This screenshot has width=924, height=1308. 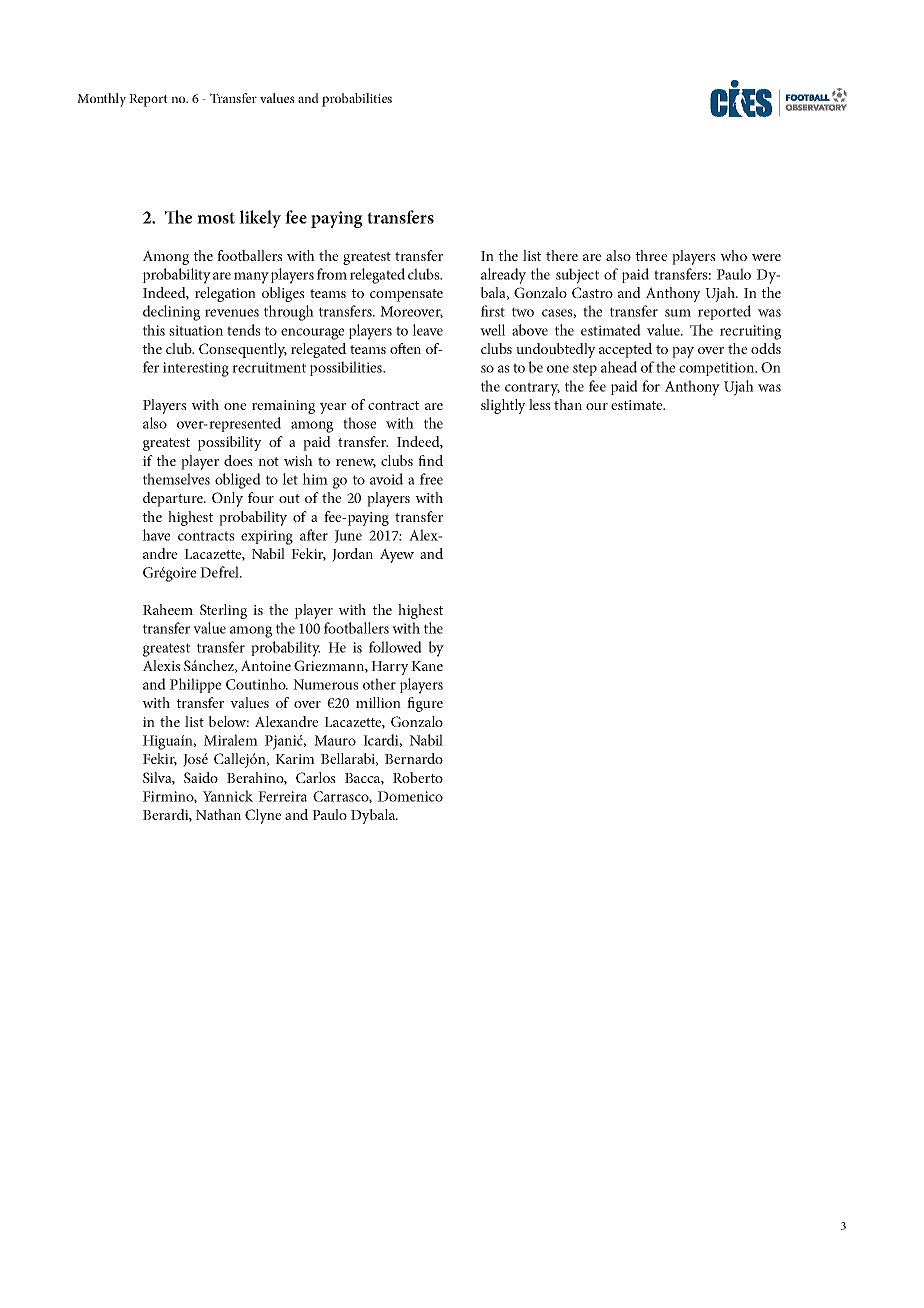 What do you see at coordinates (156, 535) in the screenshot?
I see `have` at bounding box center [156, 535].
